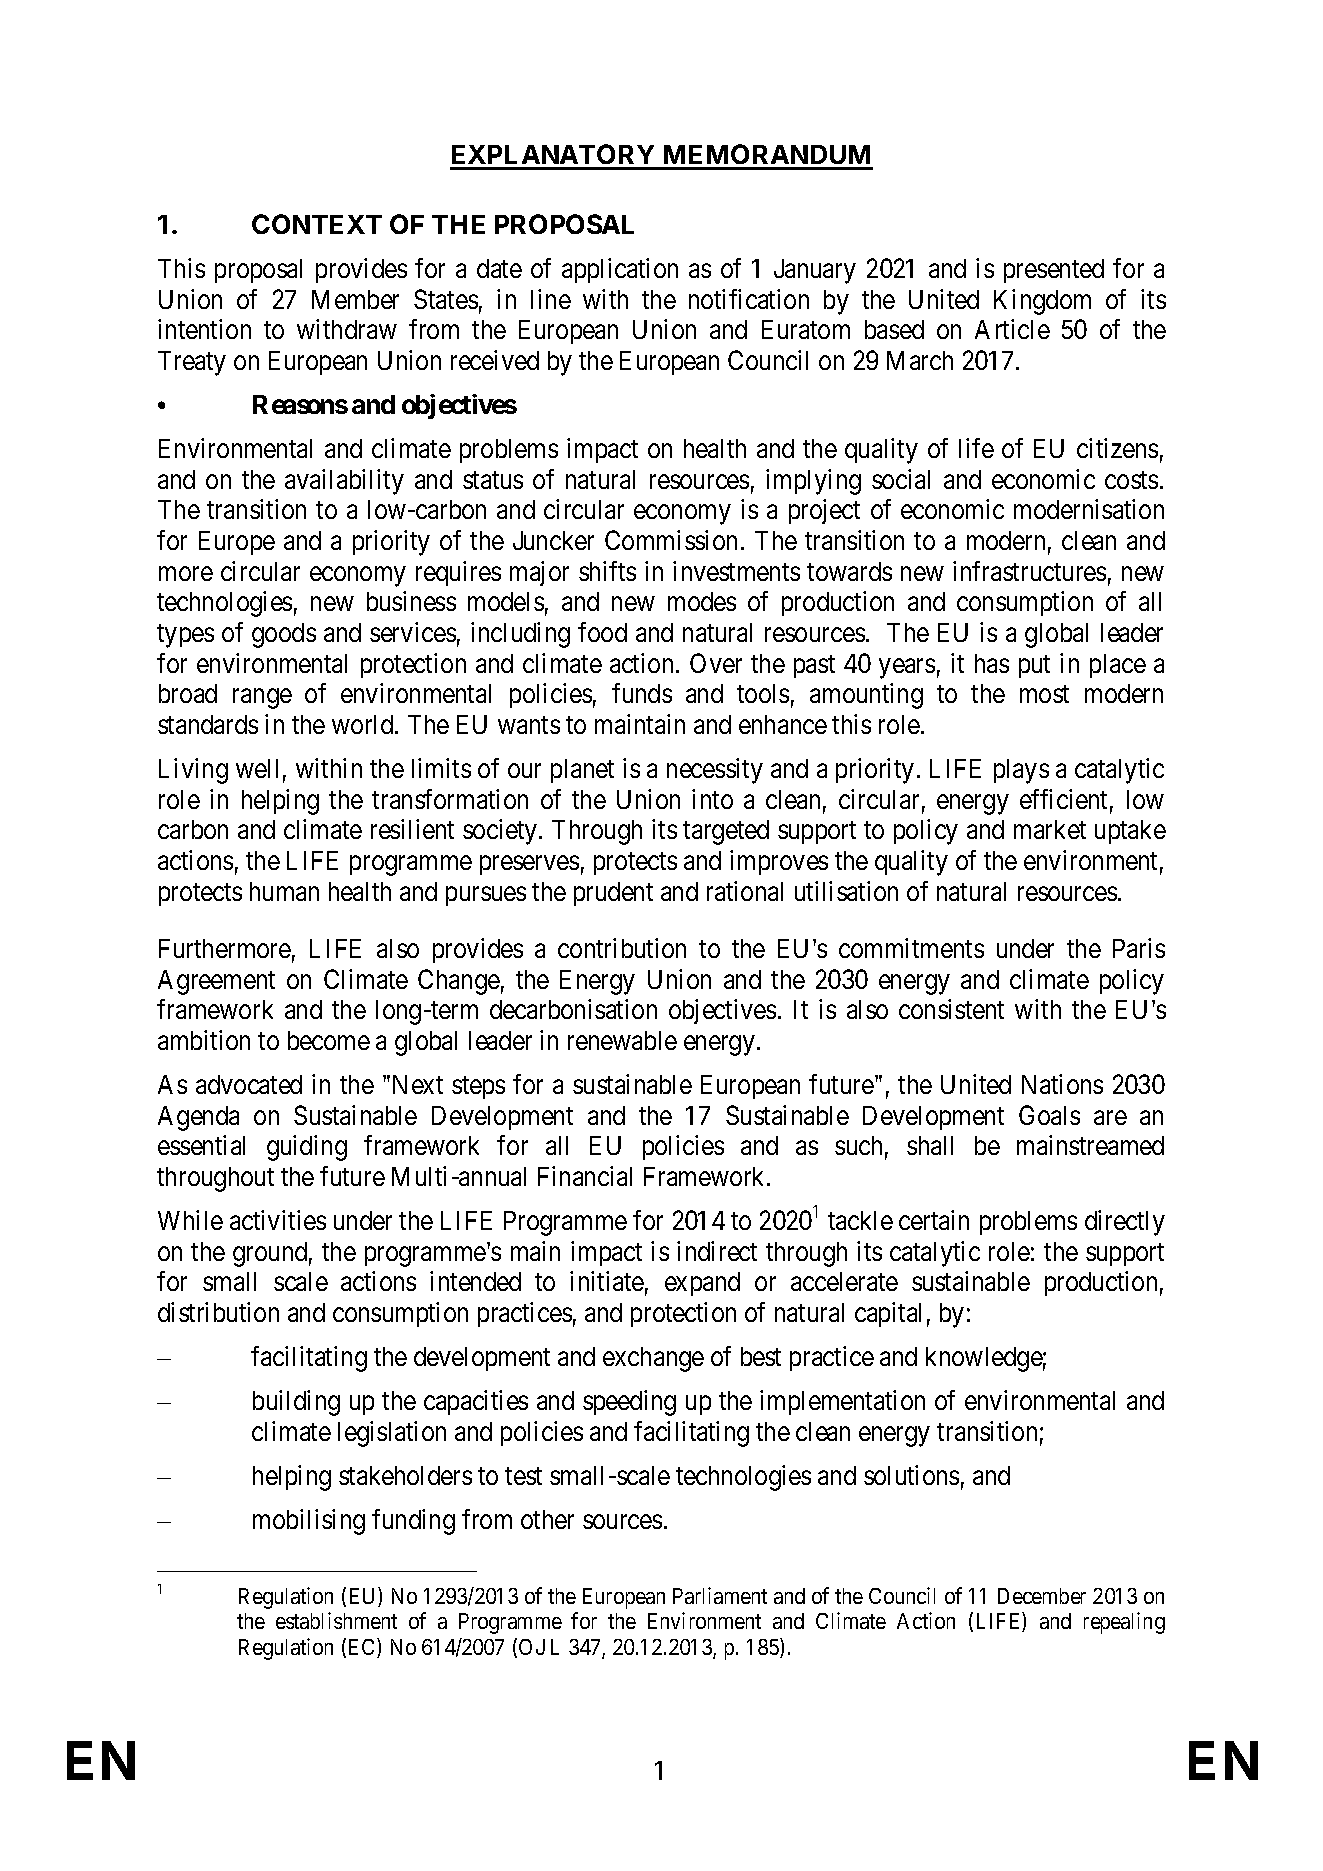 Image resolution: width=1323 pixels, height=1871 pixels. Describe the element at coordinates (1054, 271) in the page. I see `presented` at that location.
